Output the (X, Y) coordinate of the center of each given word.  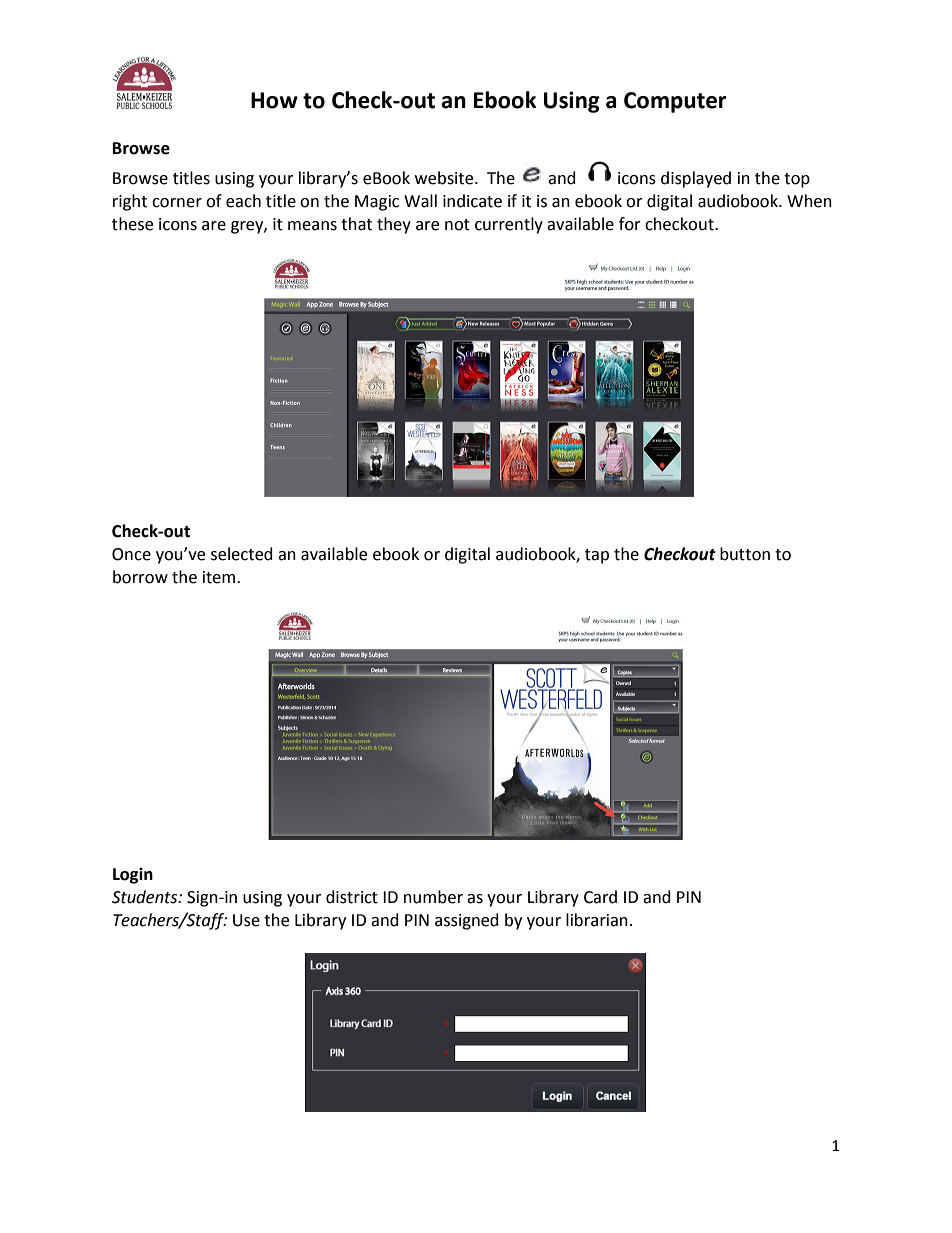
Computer (675, 102)
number (433, 897)
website (445, 178)
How (274, 100)
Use (246, 920)
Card (600, 897)
